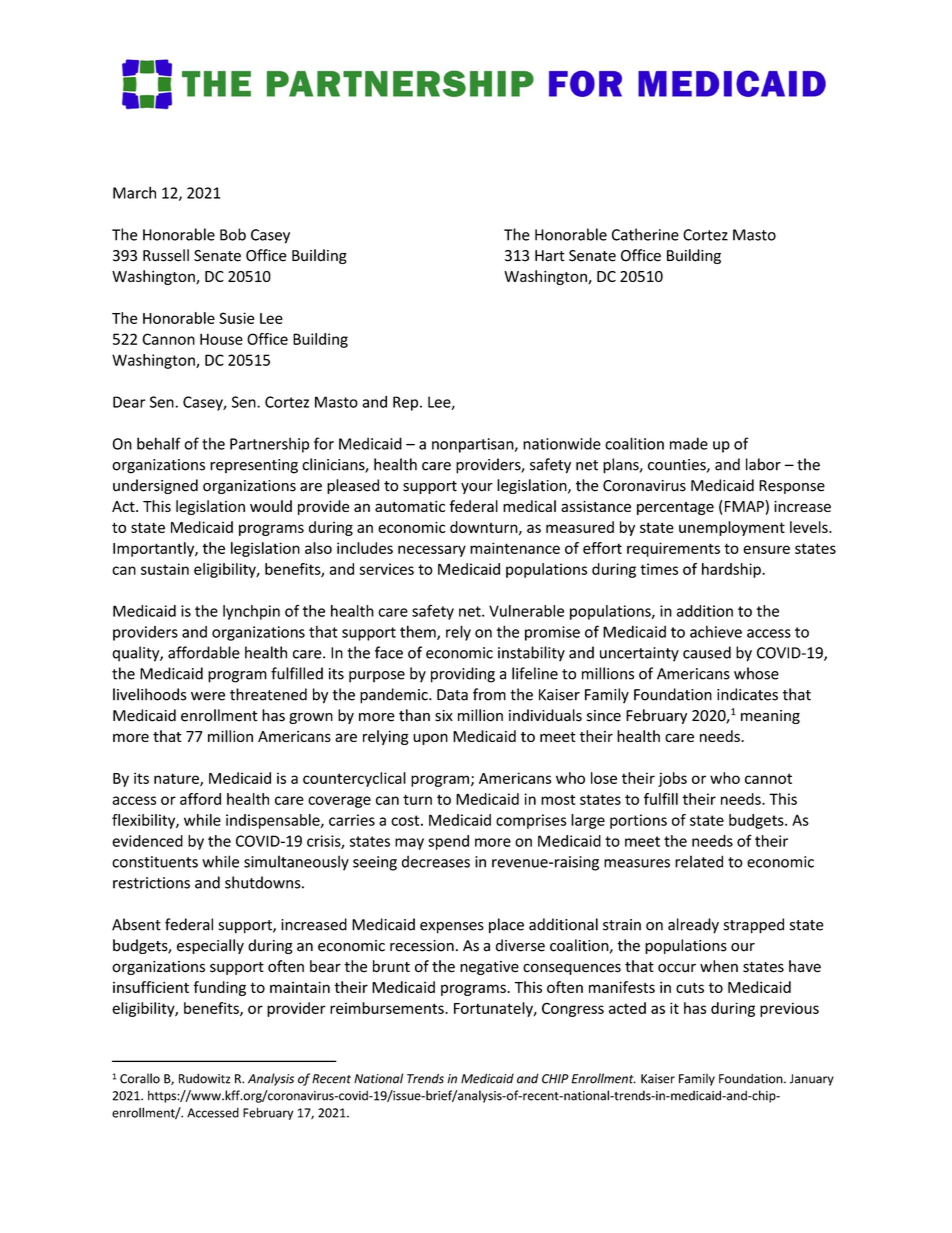 The image size is (952, 1233). What do you see at coordinates (159, 443) in the image?
I see `behalf` at bounding box center [159, 443].
